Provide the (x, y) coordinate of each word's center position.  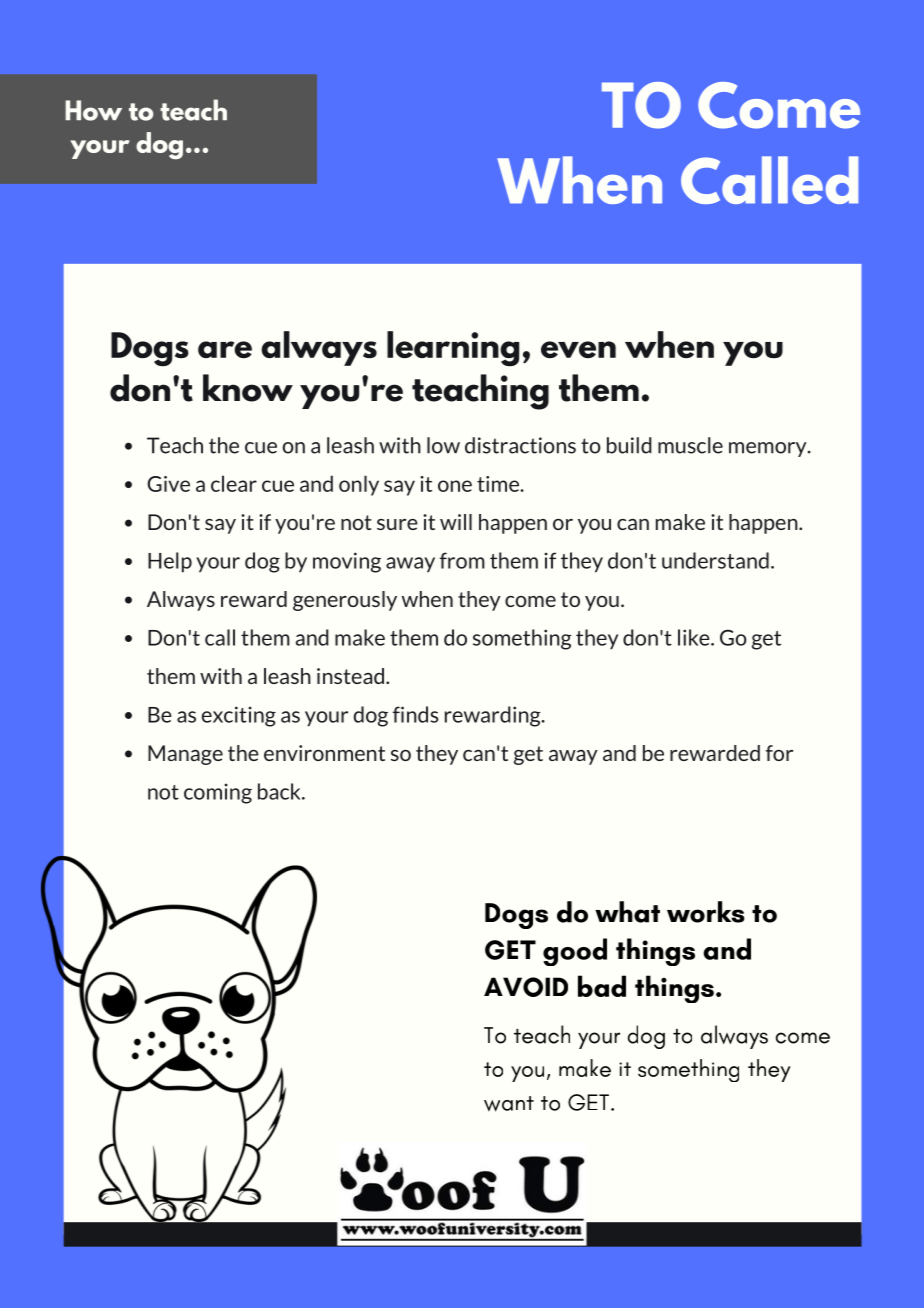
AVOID (526, 987)
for (779, 753)
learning (453, 349)
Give (168, 484)
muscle (690, 445)
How (93, 110)
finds (416, 714)
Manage (185, 755)
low (443, 445)
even (578, 349)
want (509, 1104)
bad (602, 986)
